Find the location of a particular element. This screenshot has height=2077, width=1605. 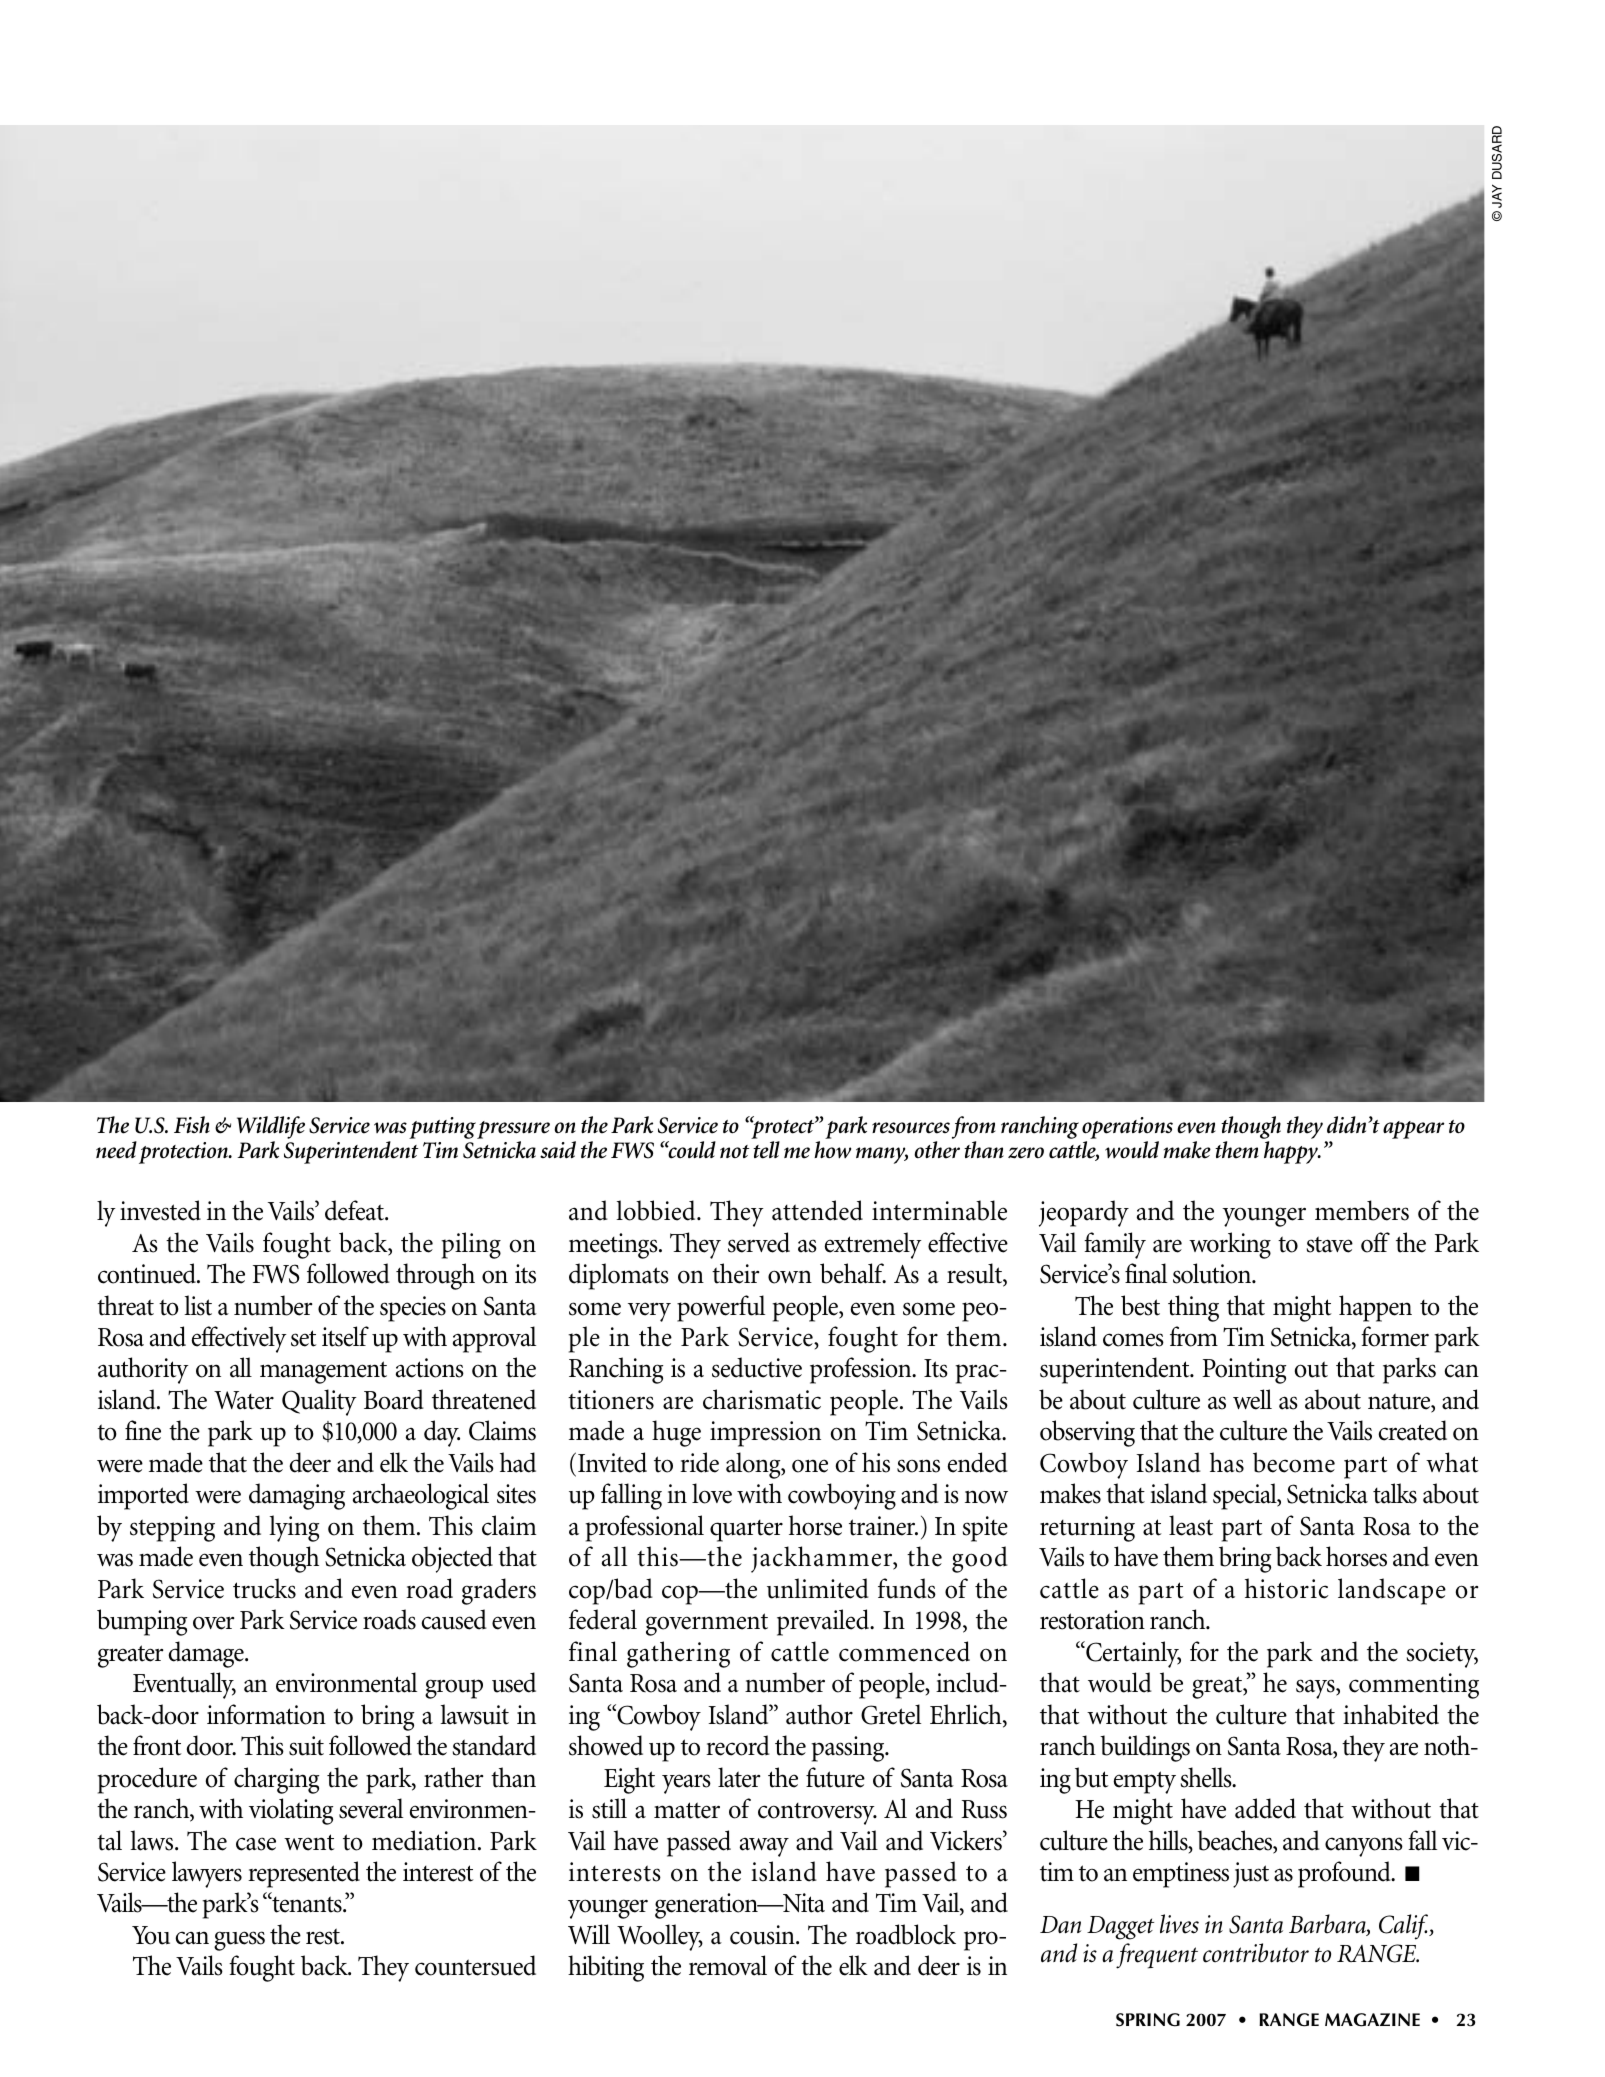

jackhammer is located at coordinates (823, 1559).
